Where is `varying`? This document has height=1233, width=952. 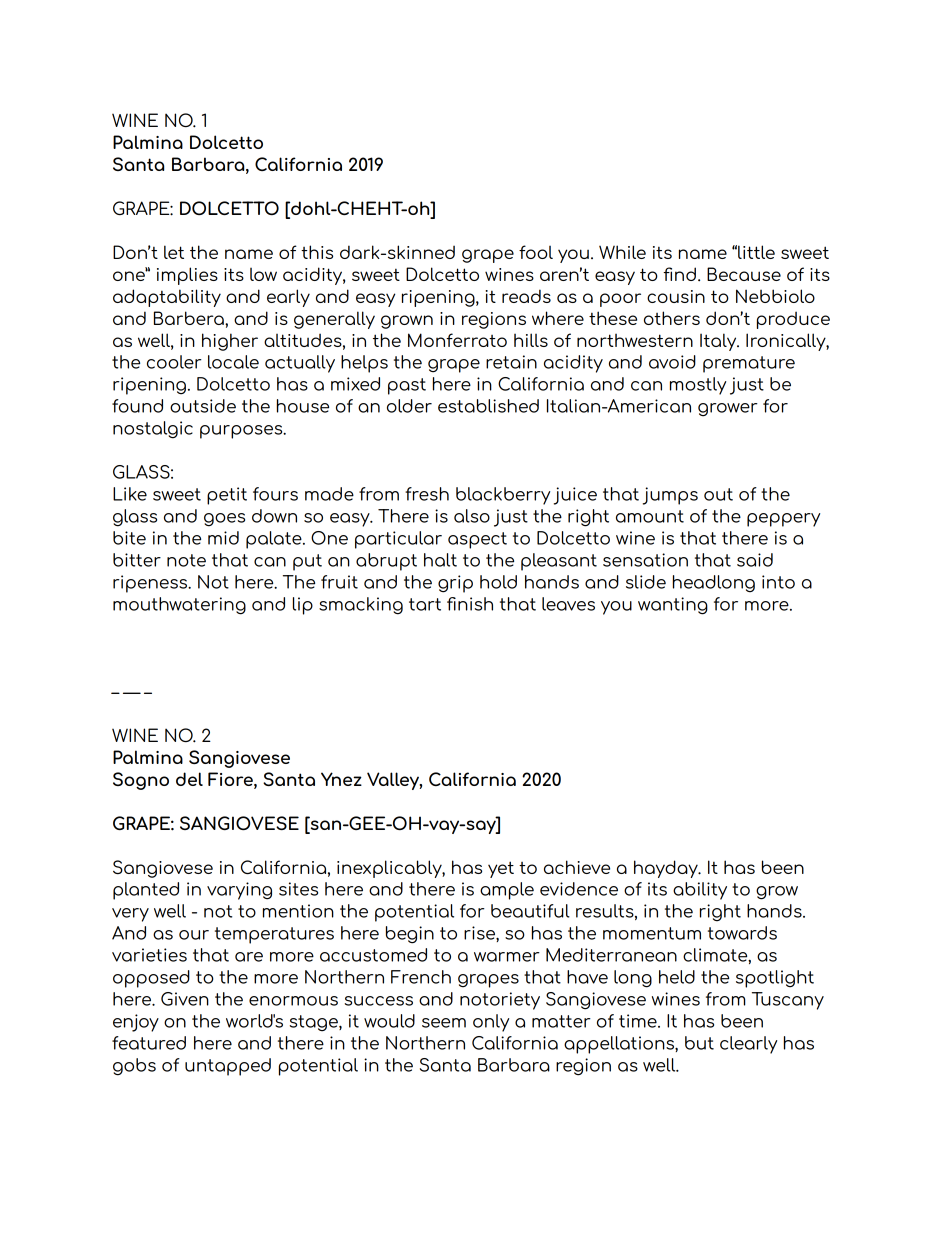 varying is located at coordinates (239, 891).
